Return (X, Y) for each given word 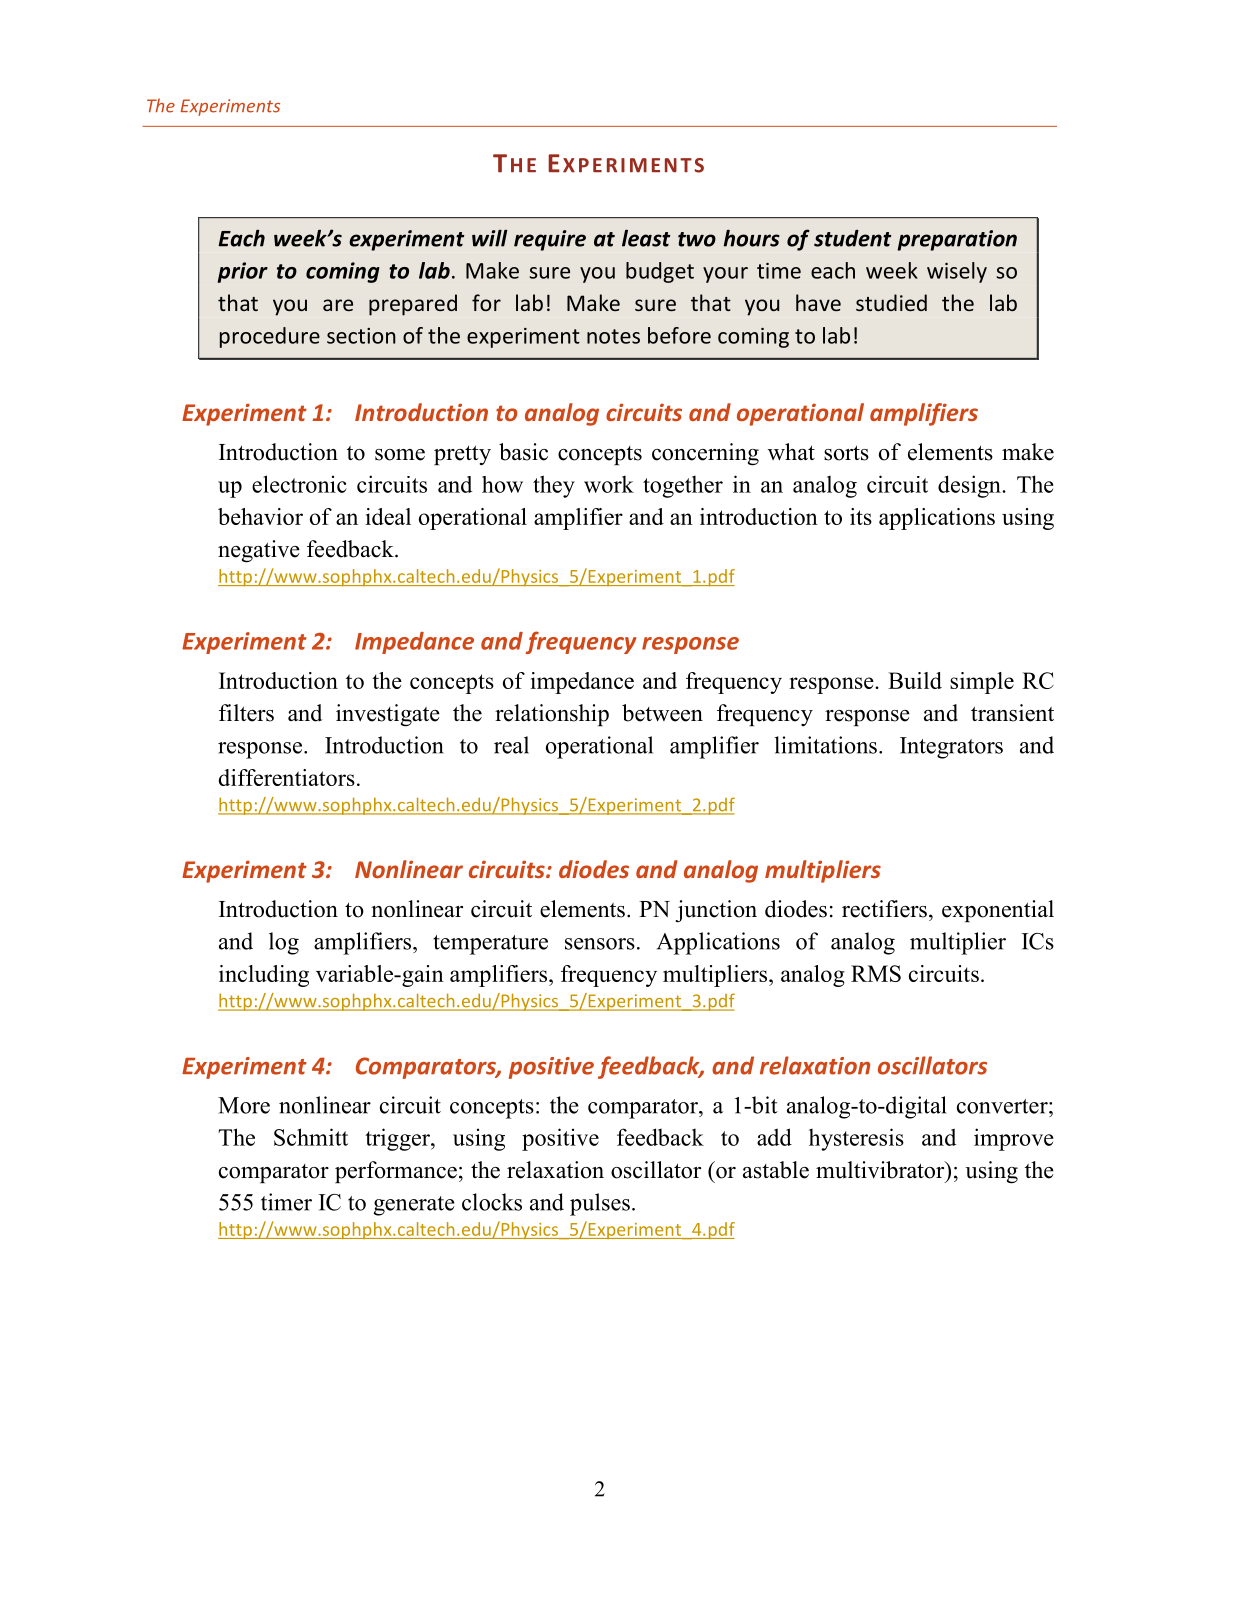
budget (660, 272)
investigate (388, 715)
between (662, 713)
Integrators (951, 748)
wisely (957, 272)
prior (243, 272)
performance (396, 1172)
